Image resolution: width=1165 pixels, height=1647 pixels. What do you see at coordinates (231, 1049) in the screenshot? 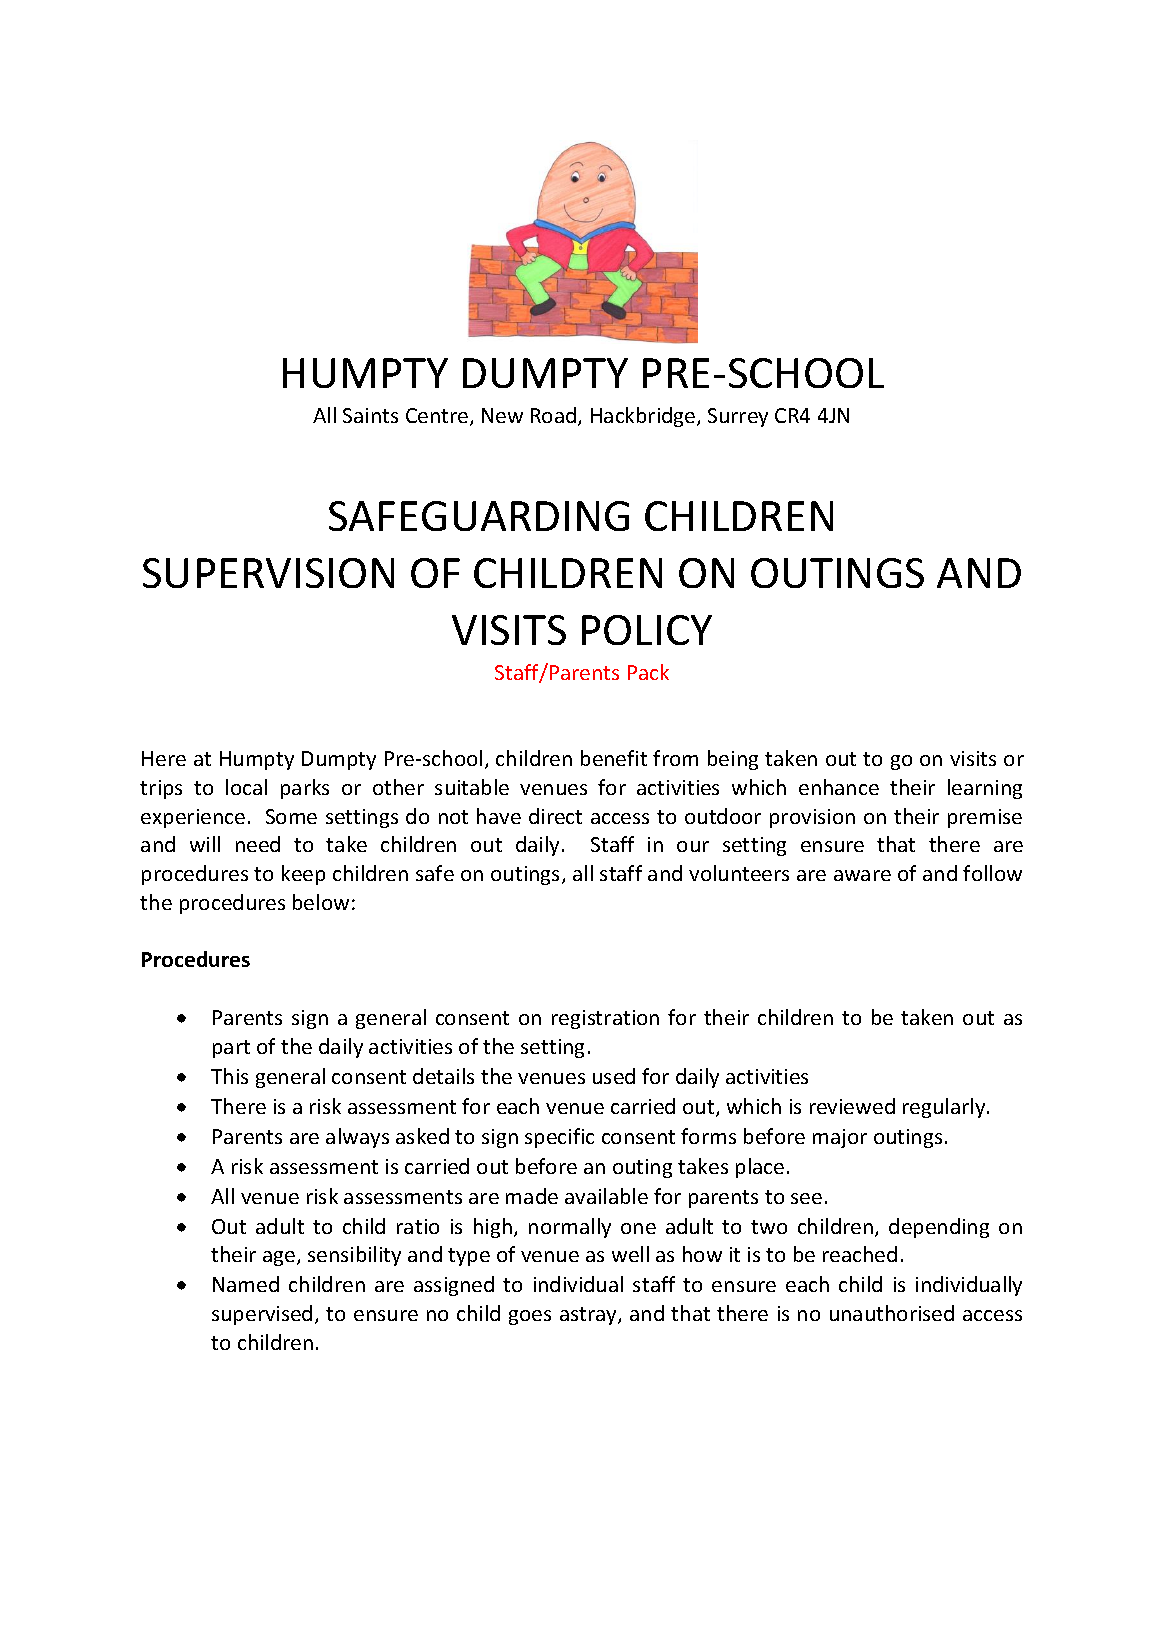
I see `part` at bounding box center [231, 1049].
